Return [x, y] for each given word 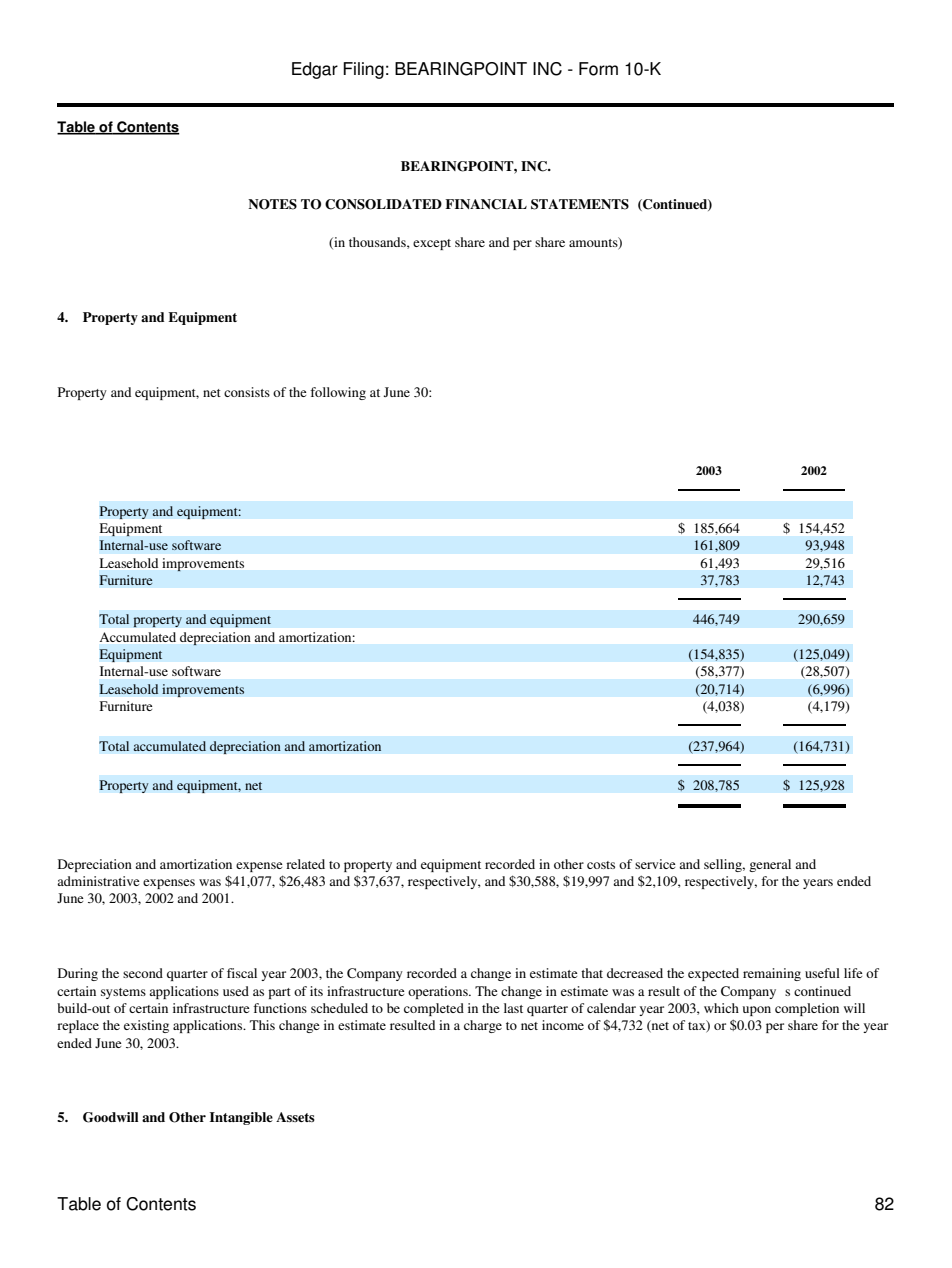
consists [247, 392]
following [338, 393]
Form [598, 69]
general [770, 865]
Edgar [315, 70]
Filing [363, 70]
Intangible [241, 1118]
